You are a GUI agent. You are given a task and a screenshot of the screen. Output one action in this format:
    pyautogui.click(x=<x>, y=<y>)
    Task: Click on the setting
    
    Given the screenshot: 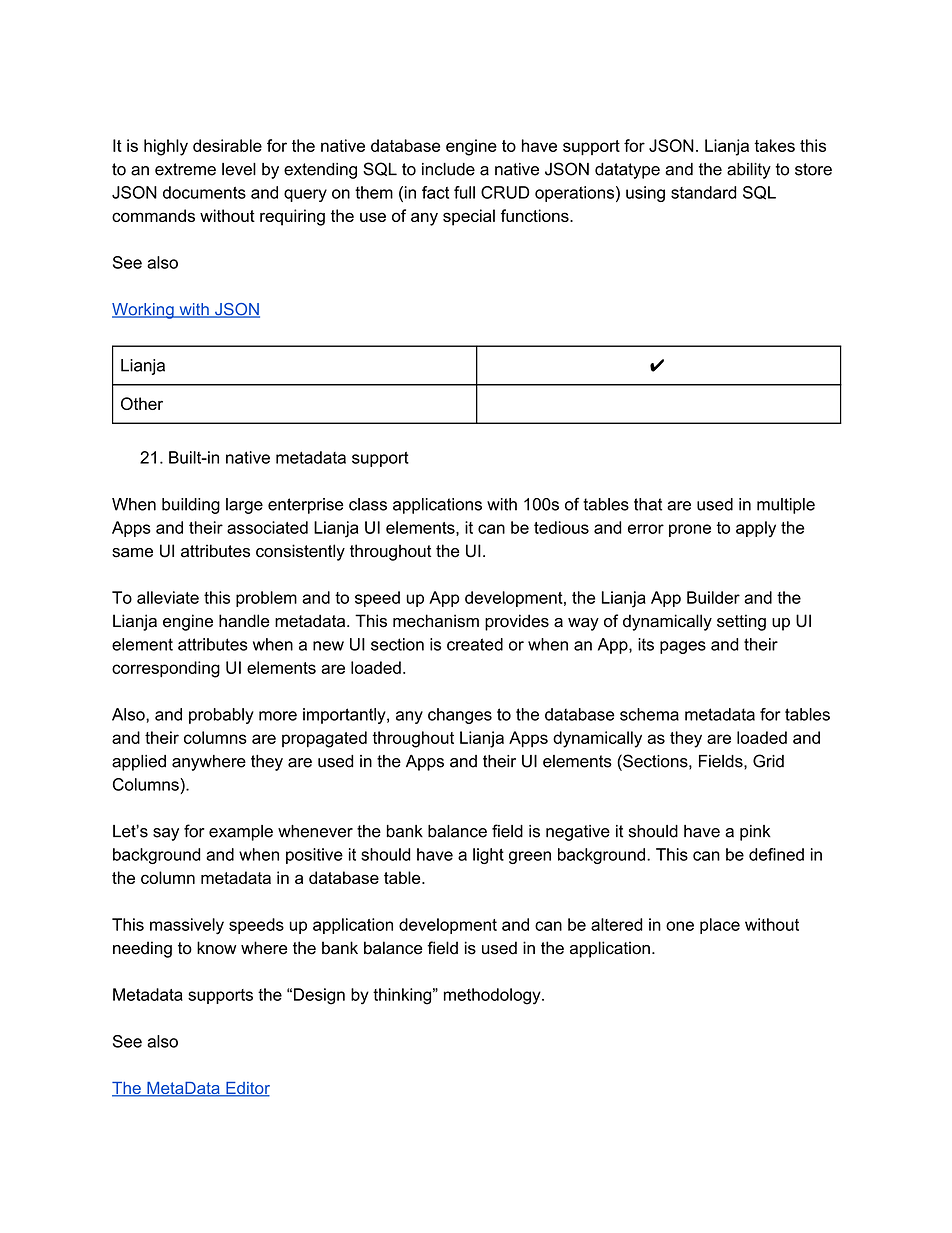 What is the action you would take?
    pyautogui.click(x=741, y=622)
